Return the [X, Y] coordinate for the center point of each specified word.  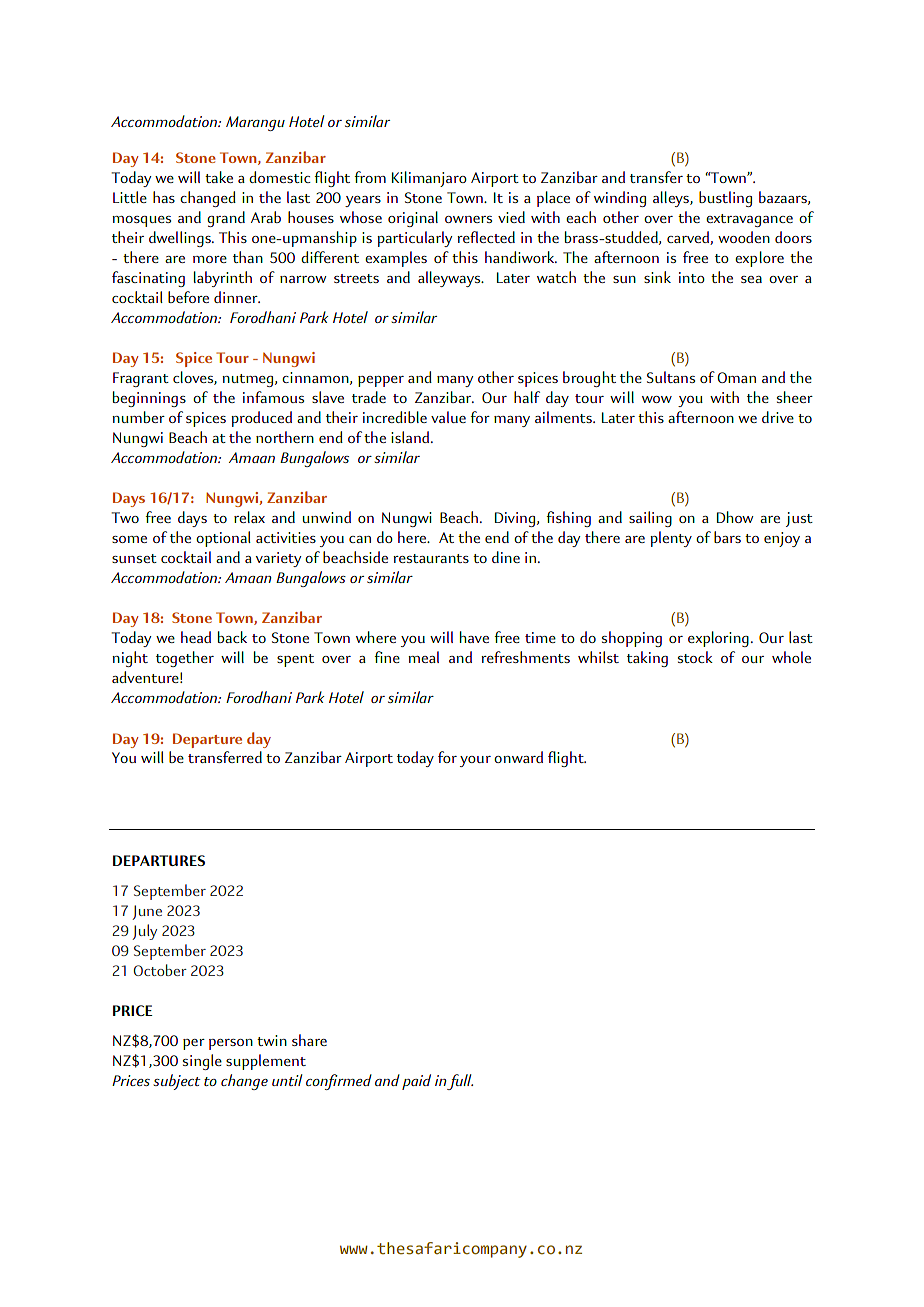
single [202, 1062]
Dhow [735, 517]
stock [695, 657]
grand [226, 219]
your [475, 761]
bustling [725, 199]
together [185, 659]
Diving [515, 519]
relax [249, 517]
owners [468, 219]
